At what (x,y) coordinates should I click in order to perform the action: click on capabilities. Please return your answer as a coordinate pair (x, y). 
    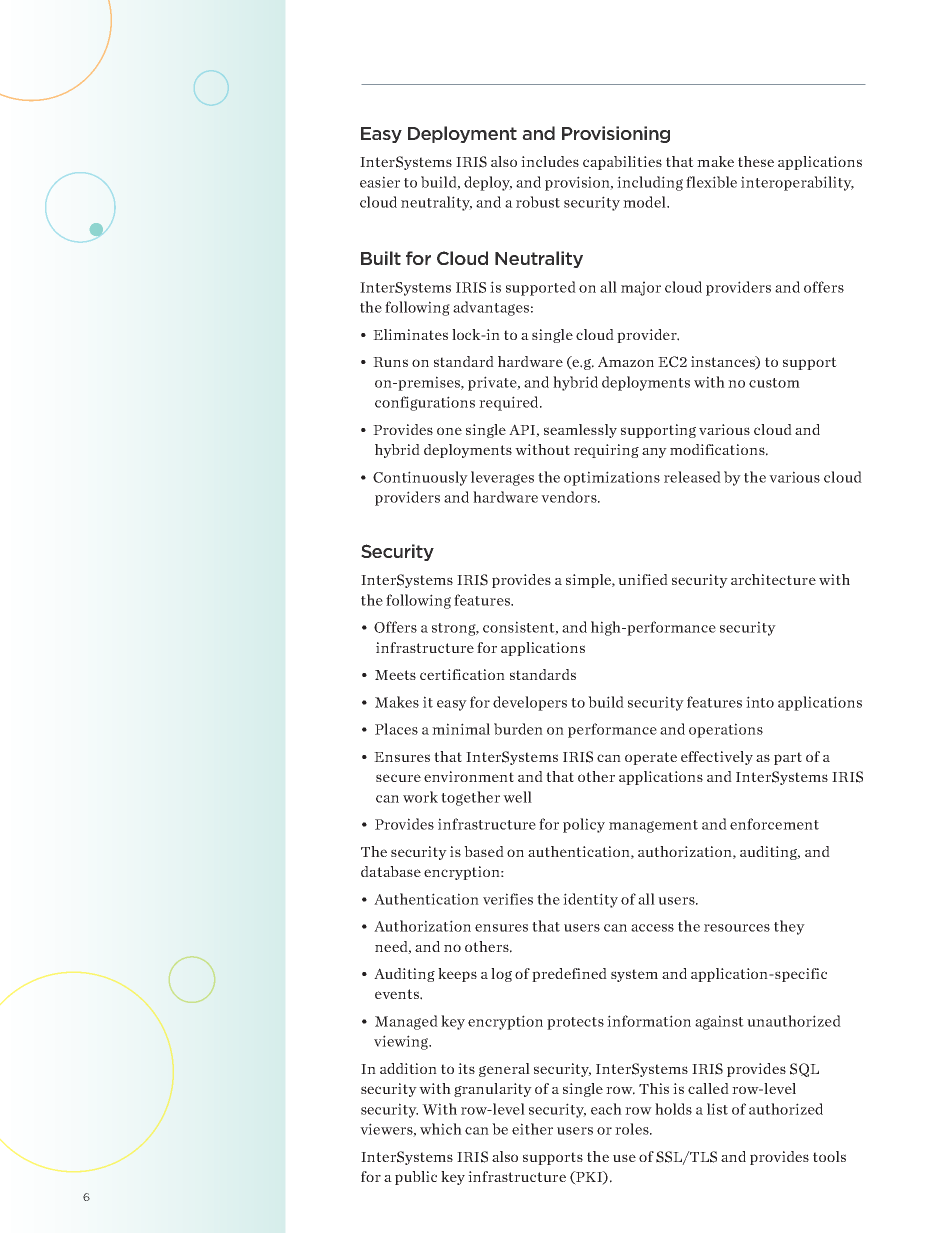
    Looking at the image, I should click on (622, 163).
